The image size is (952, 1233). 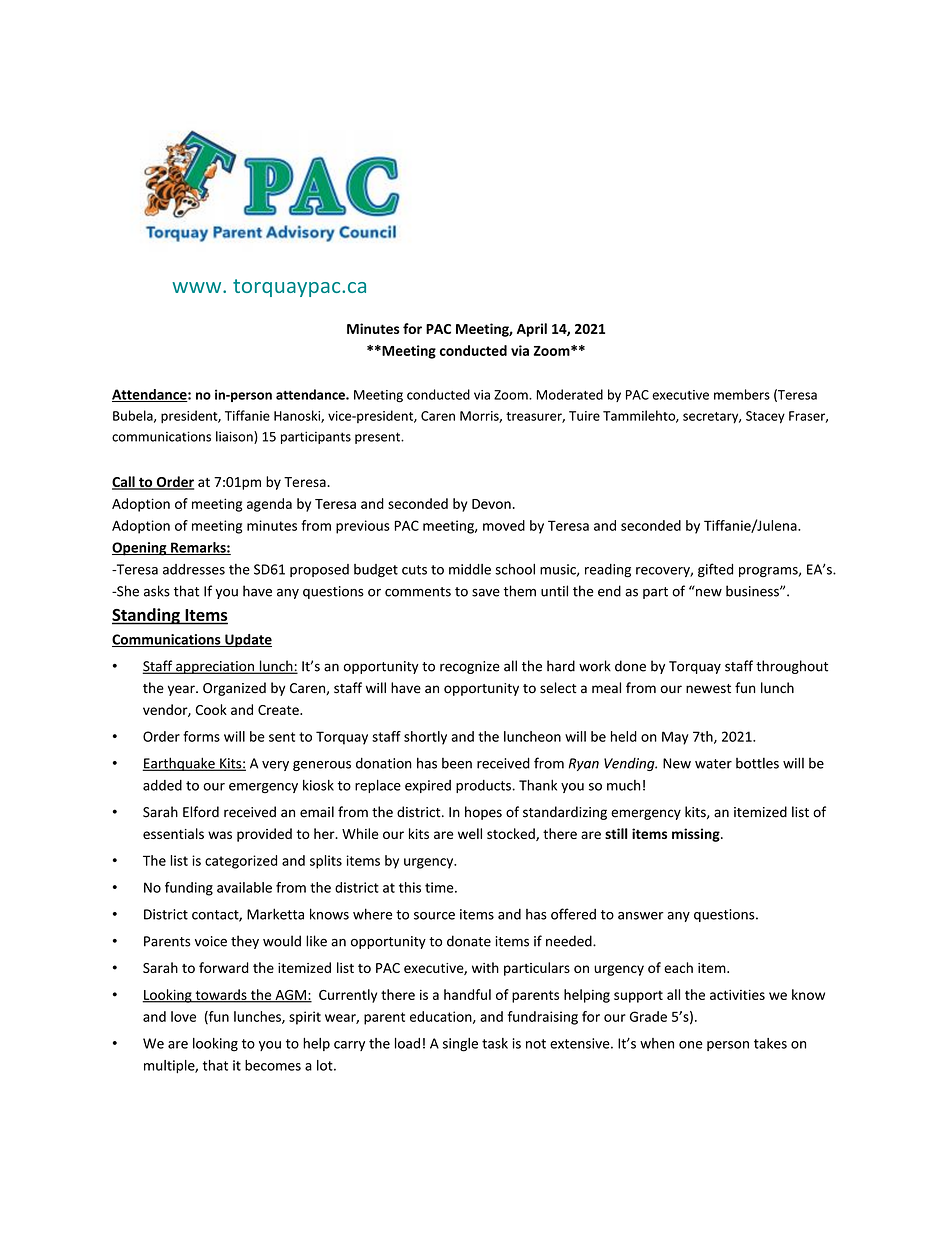 I want to click on missing, so click(x=697, y=835).
